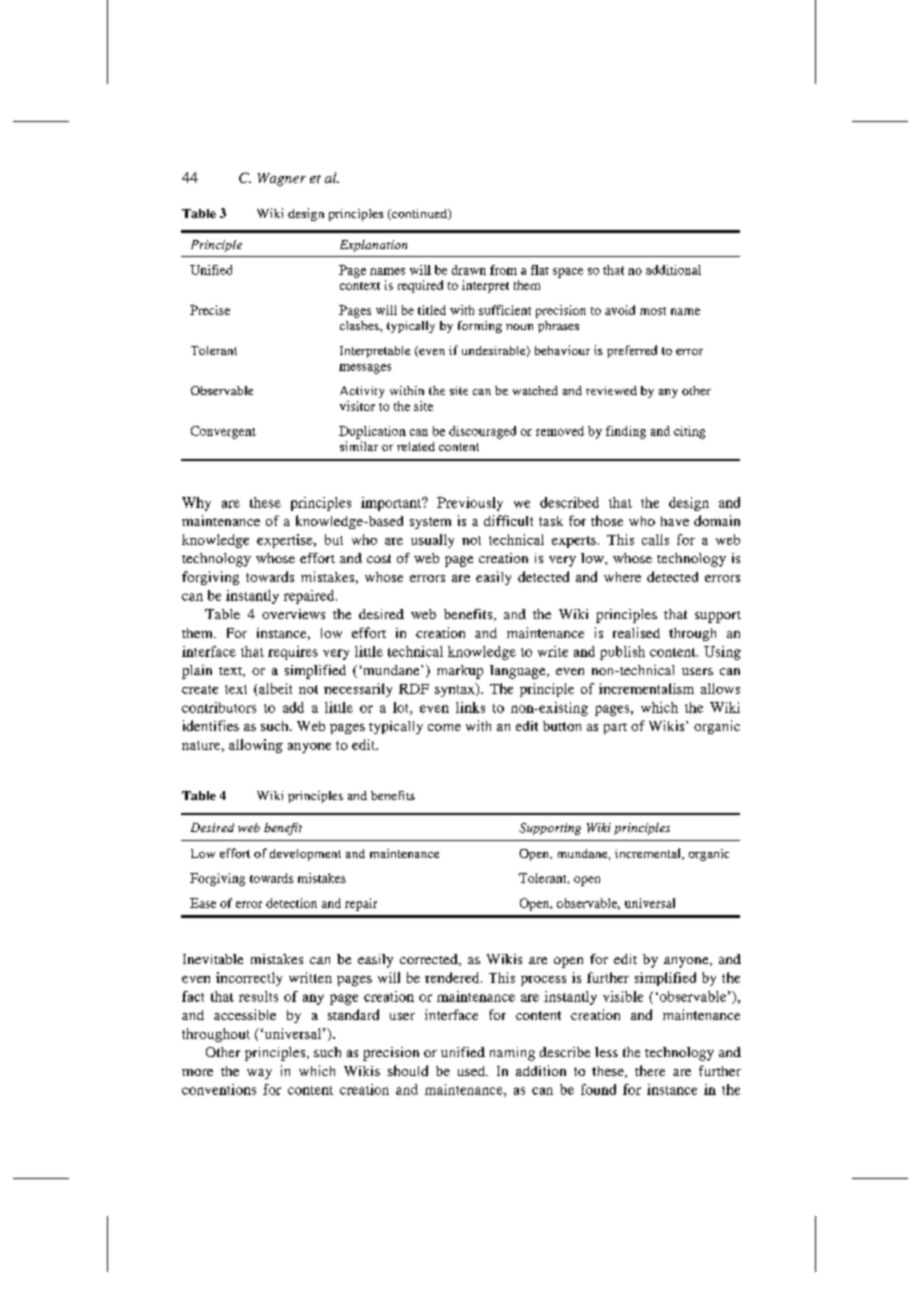 Image resolution: width=924 pixels, height=1308 pixels. Describe the element at coordinates (293, 653) in the image. I see `requires` at that location.
